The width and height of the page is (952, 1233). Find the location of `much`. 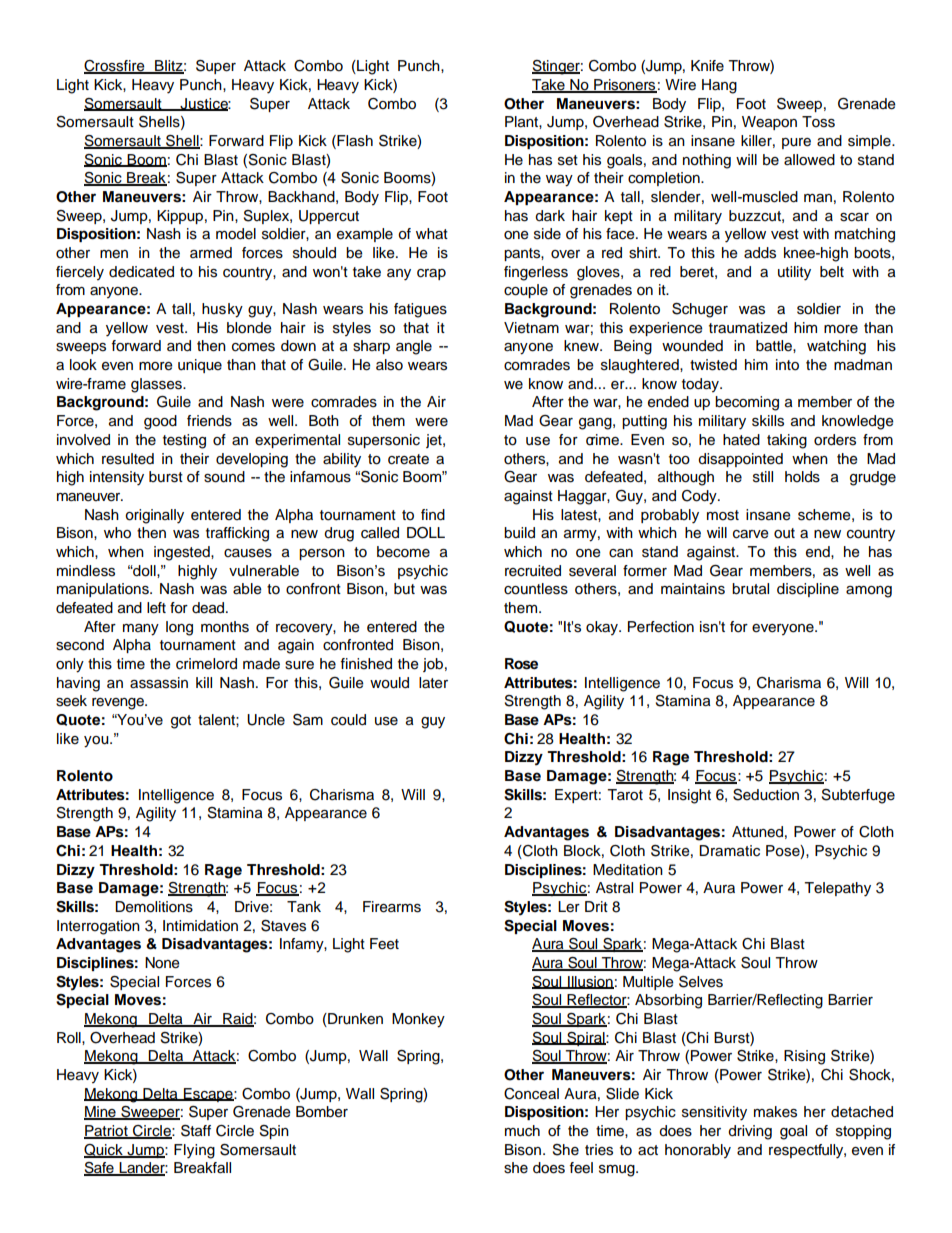

much is located at coordinates (522, 1131).
